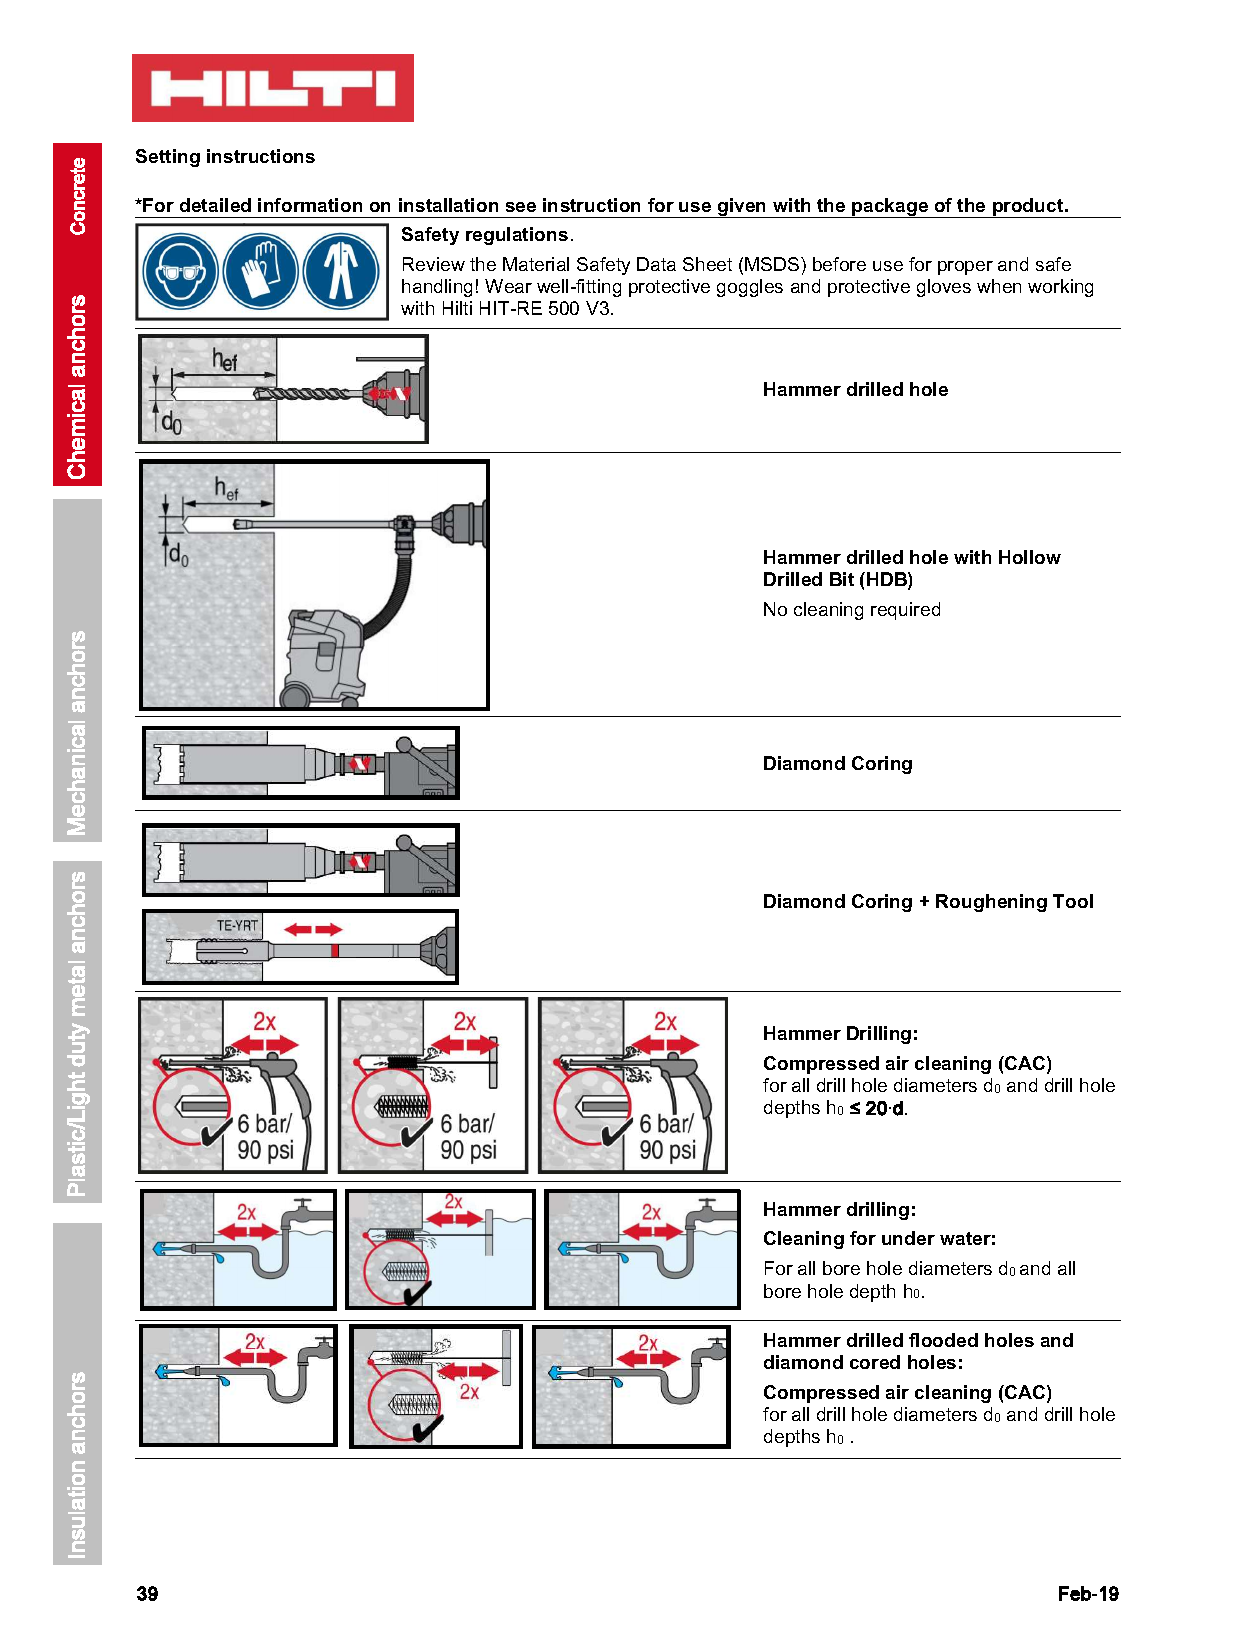 The image size is (1256, 1625). What do you see at coordinates (310, 205) in the screenshot?
I see `information` at bounding box center [310, 205].
